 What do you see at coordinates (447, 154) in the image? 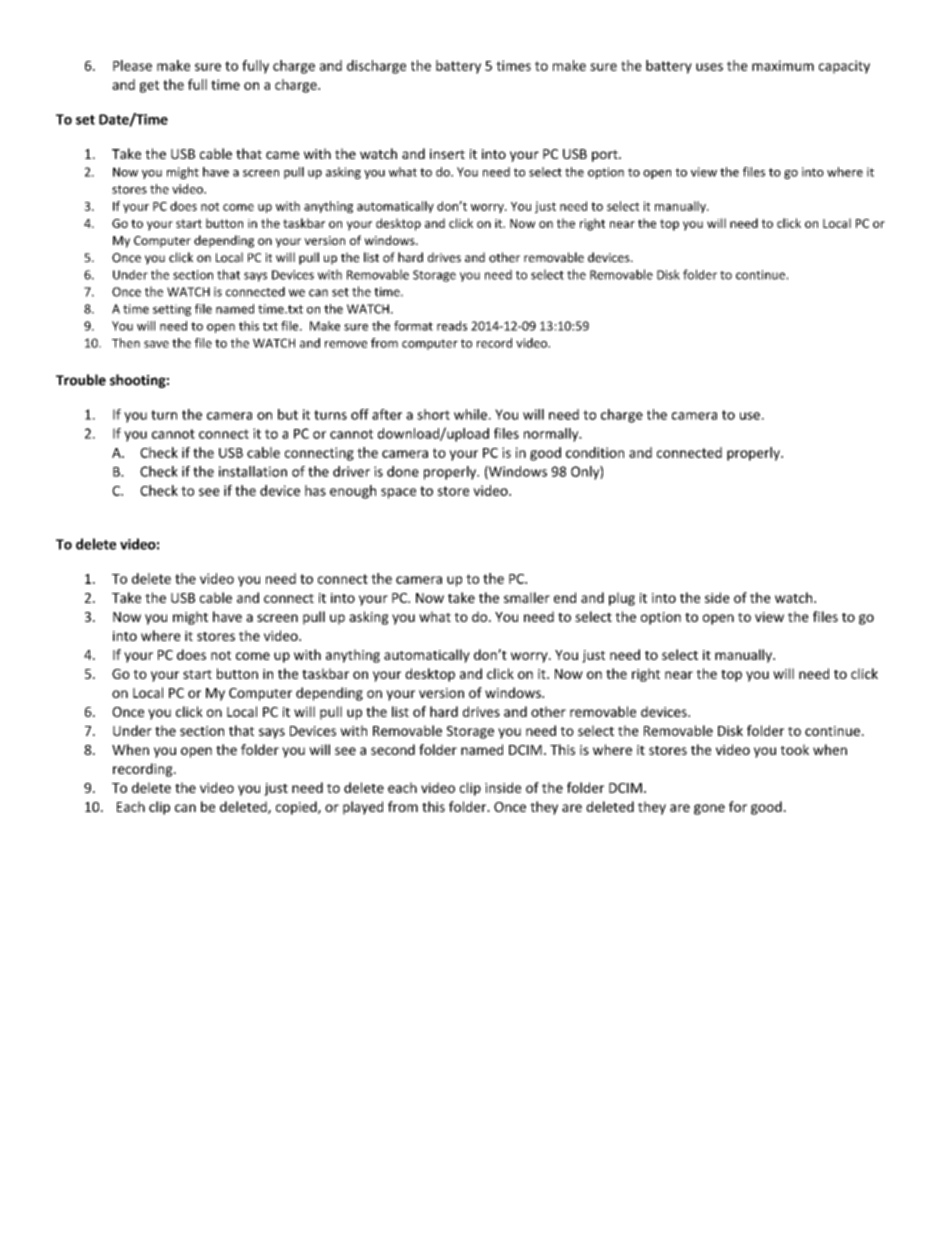
I see `insert` at bounding box center [447, 154].
